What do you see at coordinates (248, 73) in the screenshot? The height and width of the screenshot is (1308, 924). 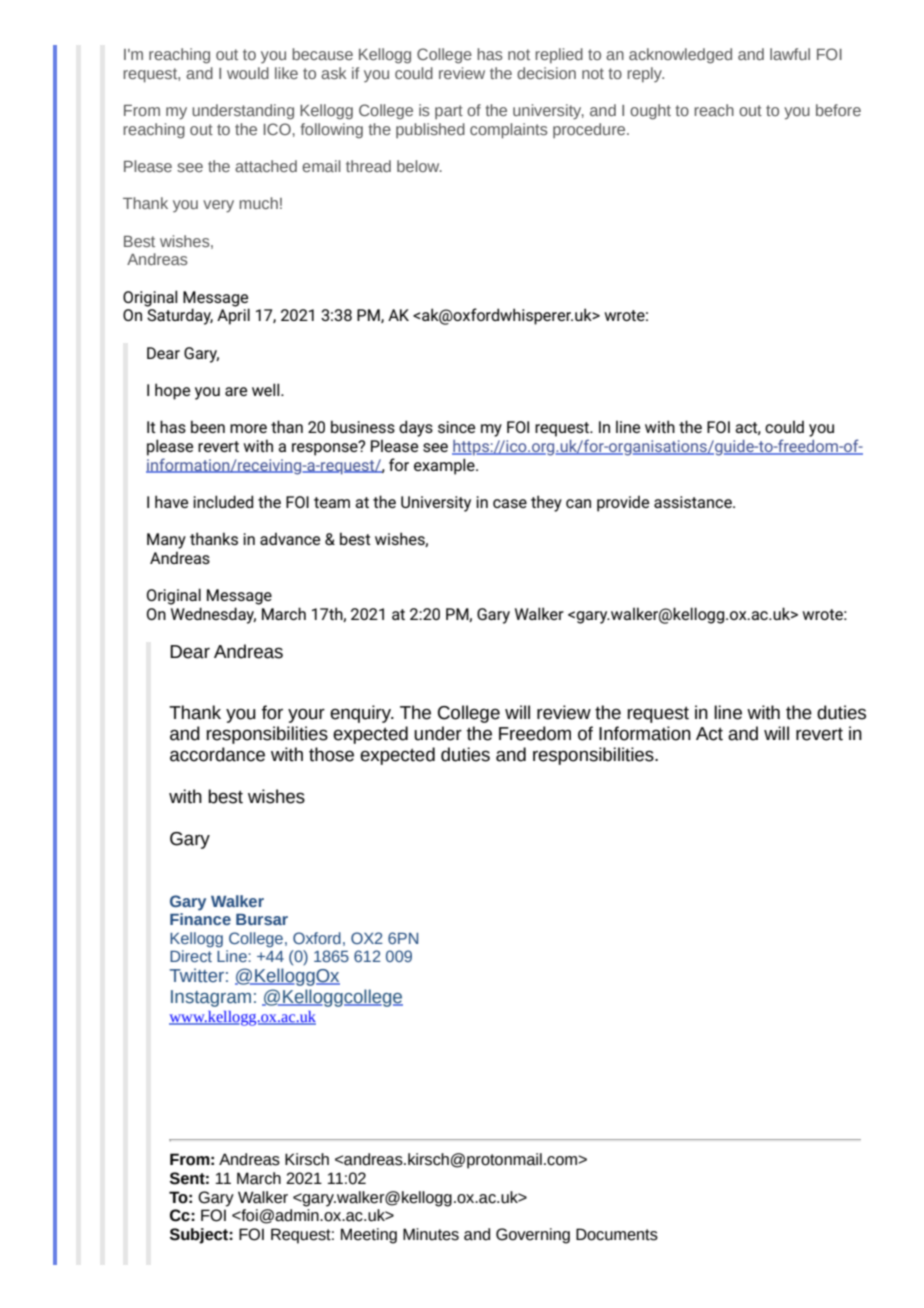 I see `would` at bounding box center [248, 73].
